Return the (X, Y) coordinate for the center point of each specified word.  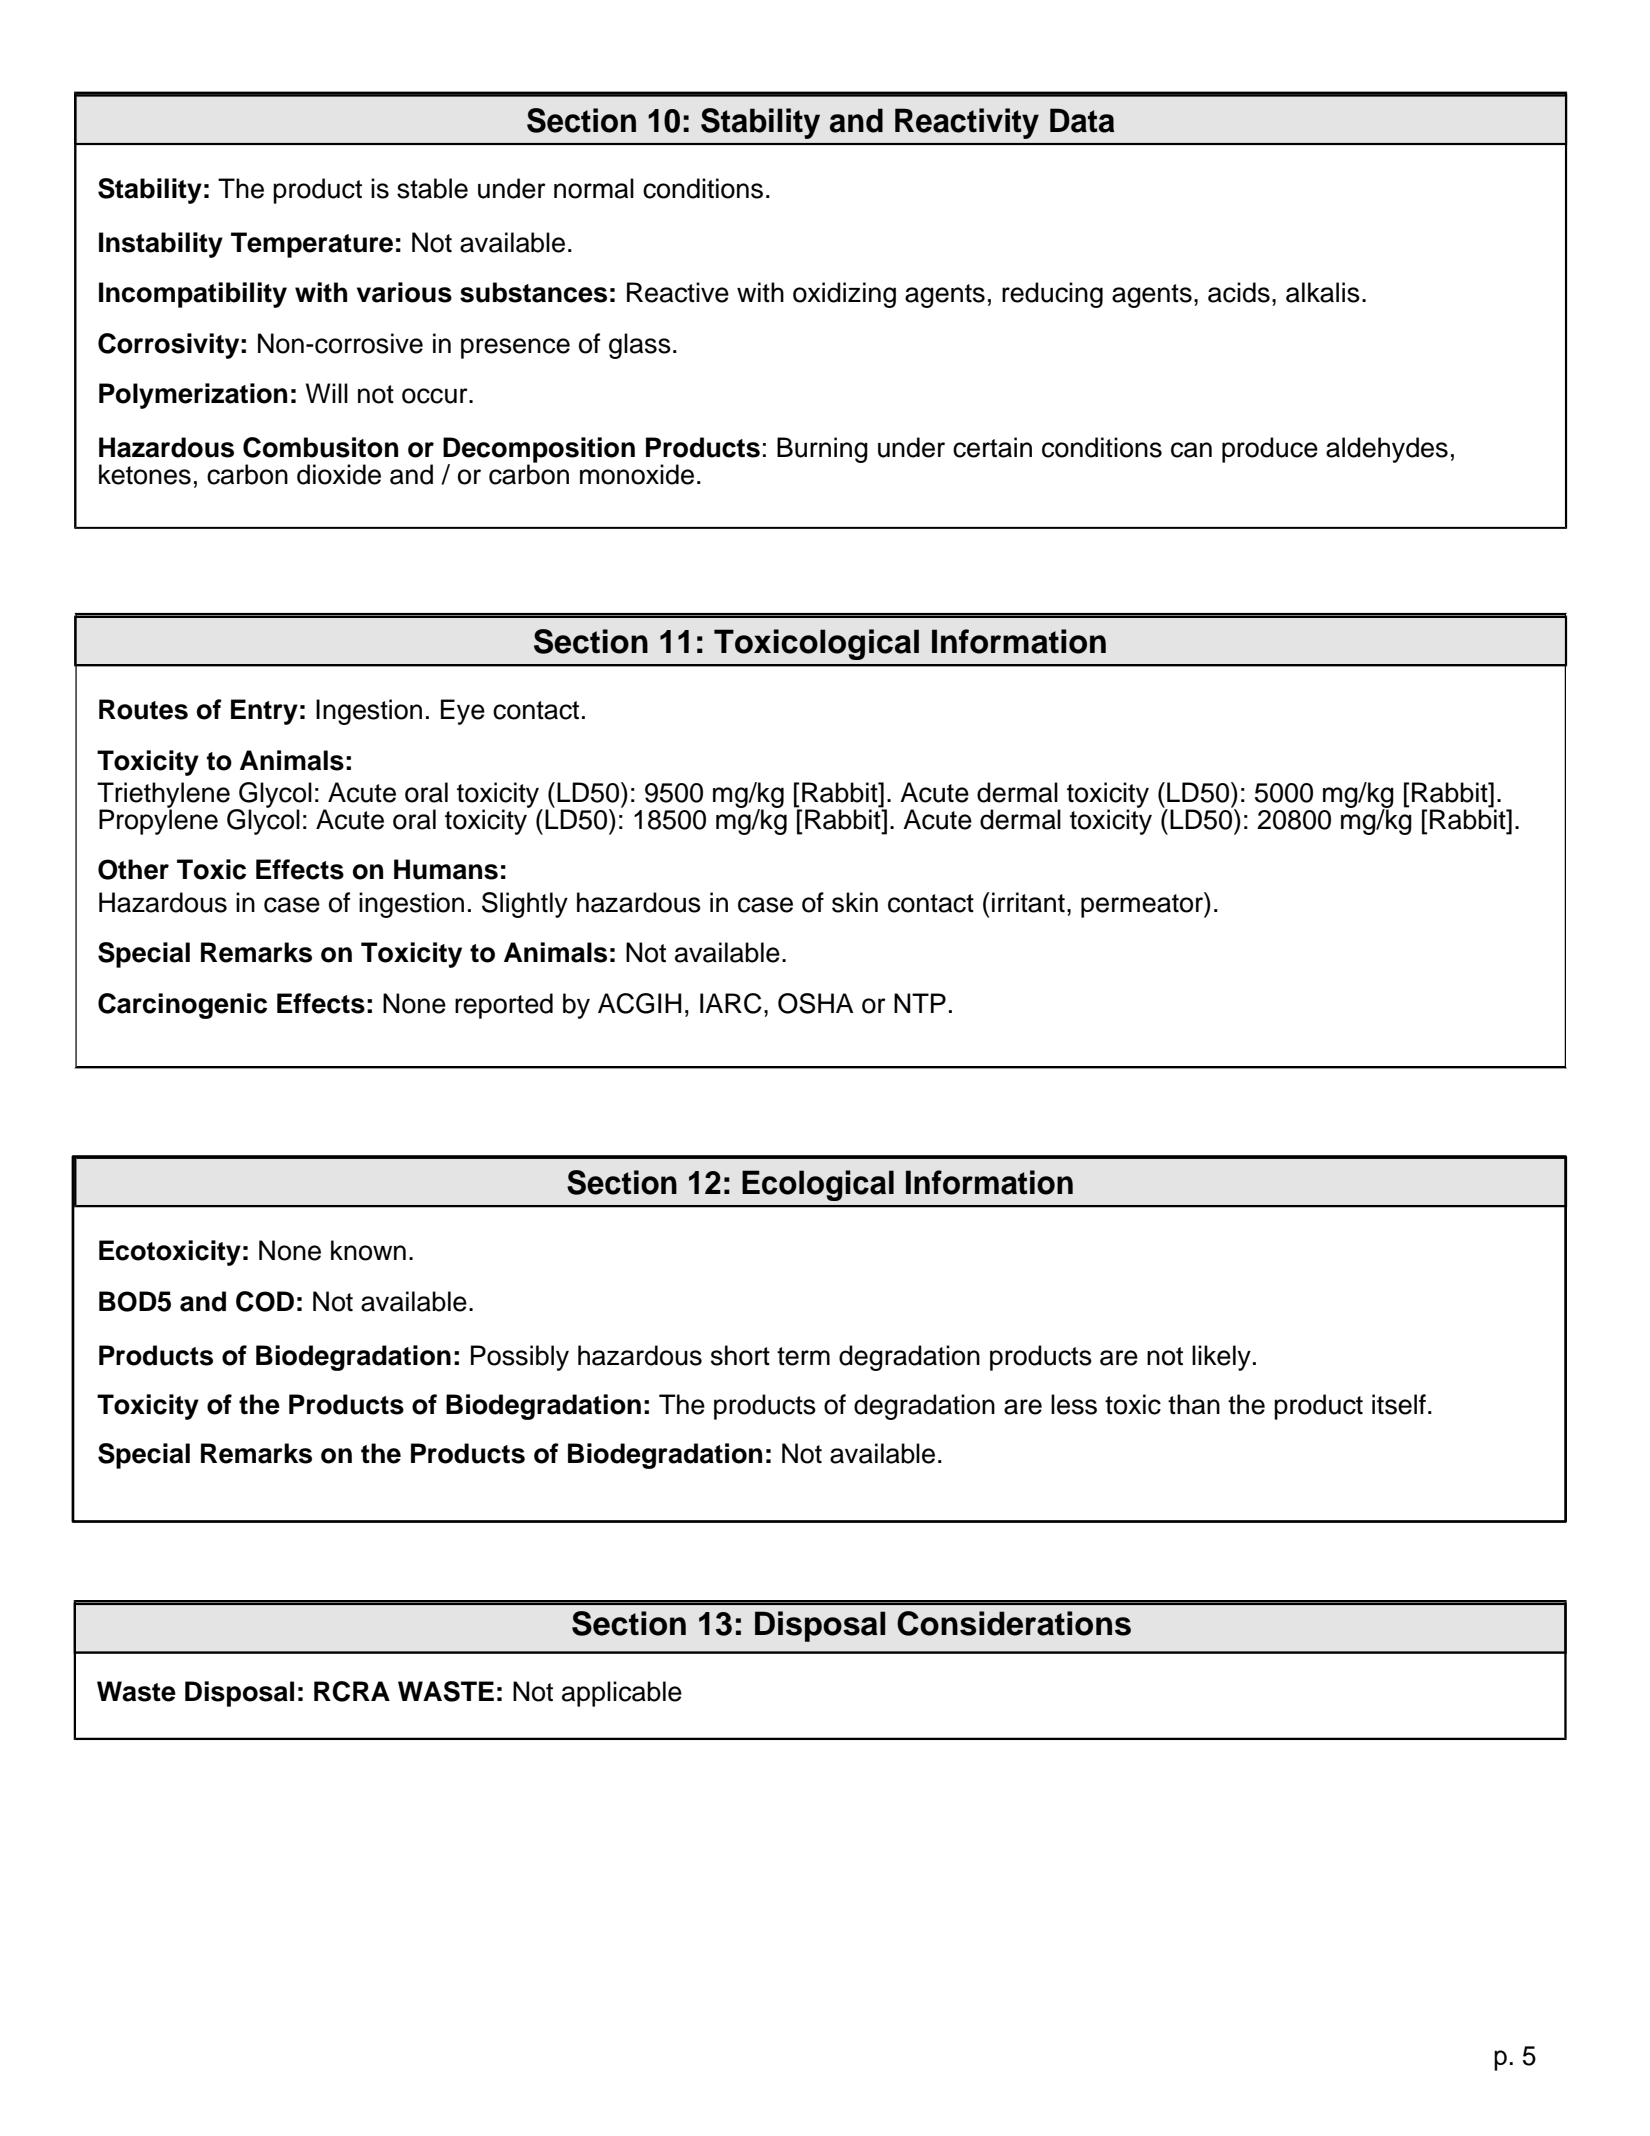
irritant (1028, 902)
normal (594, 188)
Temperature (312, 245)
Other (133, 869)
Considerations (1014, 1623)
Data (1082, 120)
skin (855, 902)
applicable (622, 1694)
